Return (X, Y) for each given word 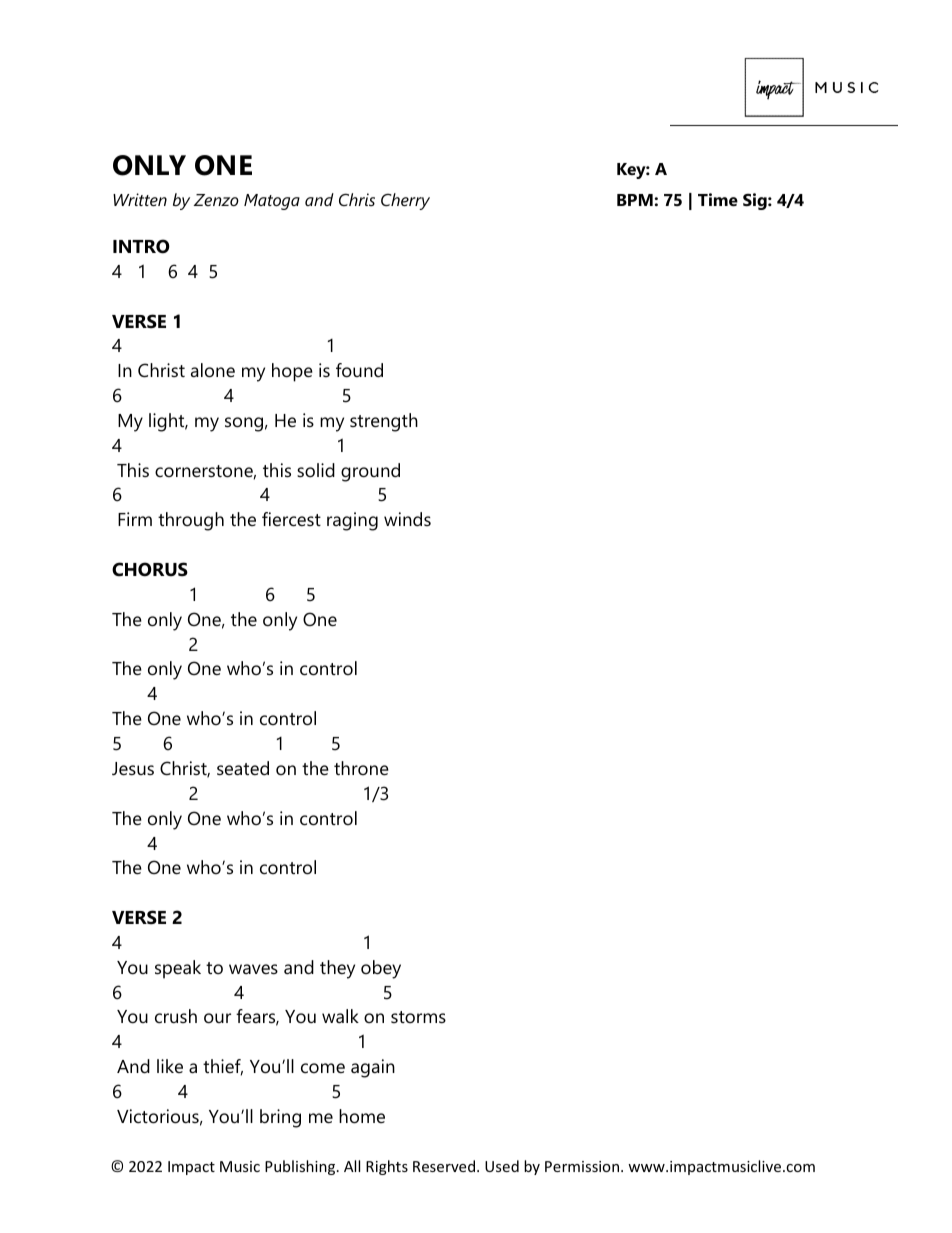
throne (361, 768)
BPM (635, 200)
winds (407, 519)
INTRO (141, 246)
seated (243, 768)
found (359, 370)
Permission (583, 1166)
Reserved (444, 1166)
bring (280, 1118)
